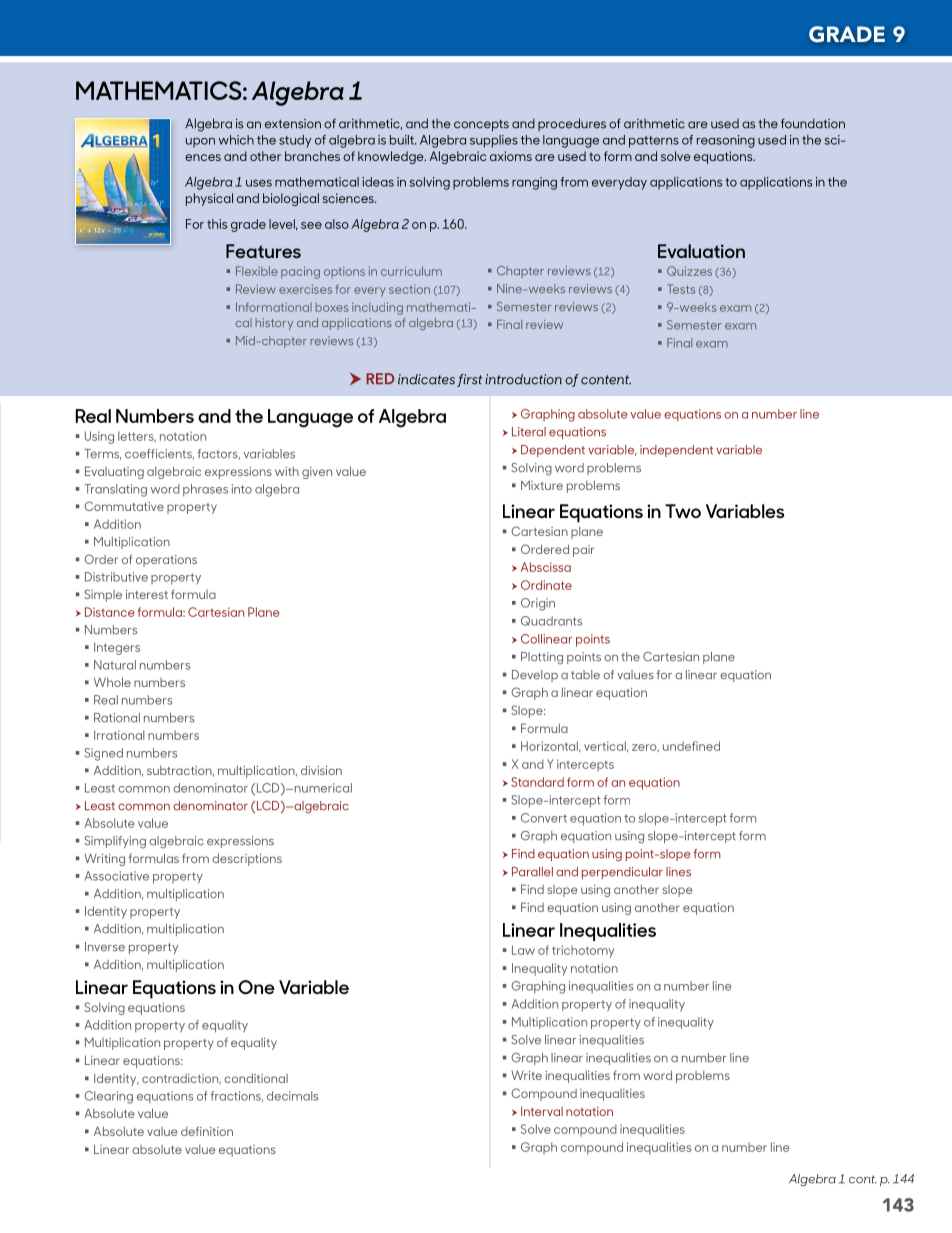  I want to click on supplies, so click(494, 141).
